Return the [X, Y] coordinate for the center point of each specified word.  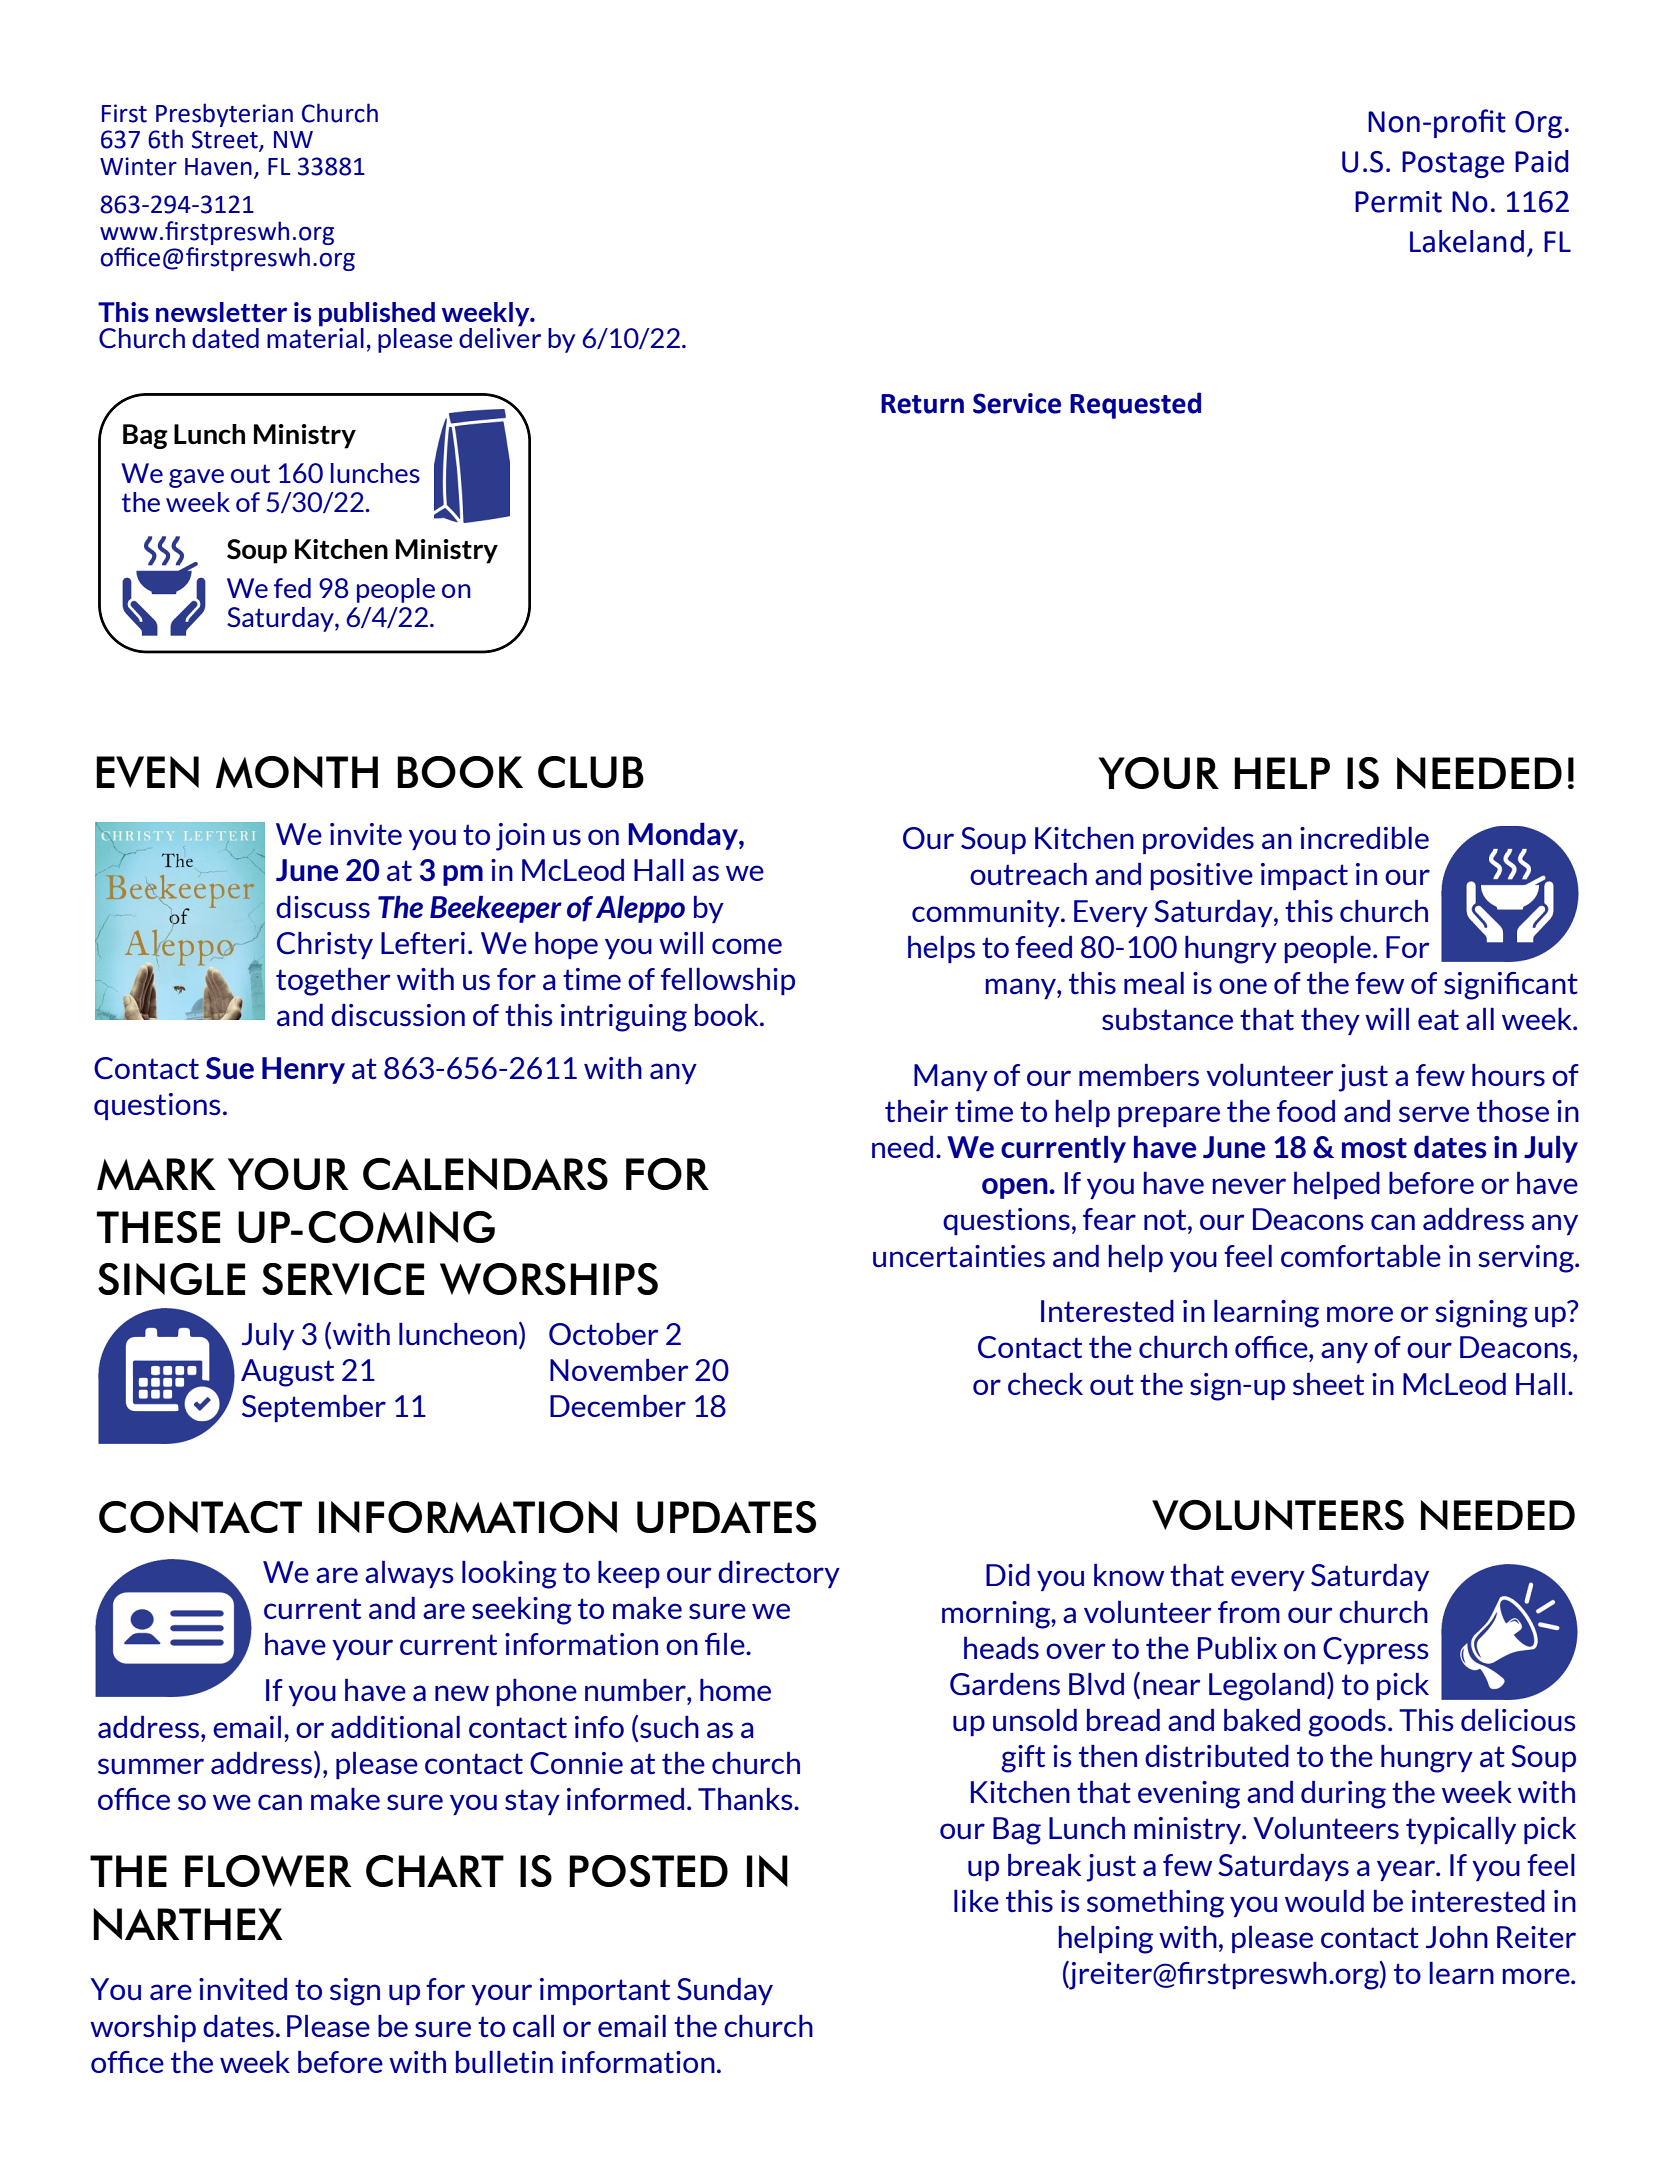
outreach [1028, 874]
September [314, 1408]
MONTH [297, 772]
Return [922, 404]
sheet [1328, 1384]
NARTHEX [188, 1924]
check [1045, 1384]
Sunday [725, 1991]
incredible [1364, 838]
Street [226, 140]
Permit [1398, 202]
